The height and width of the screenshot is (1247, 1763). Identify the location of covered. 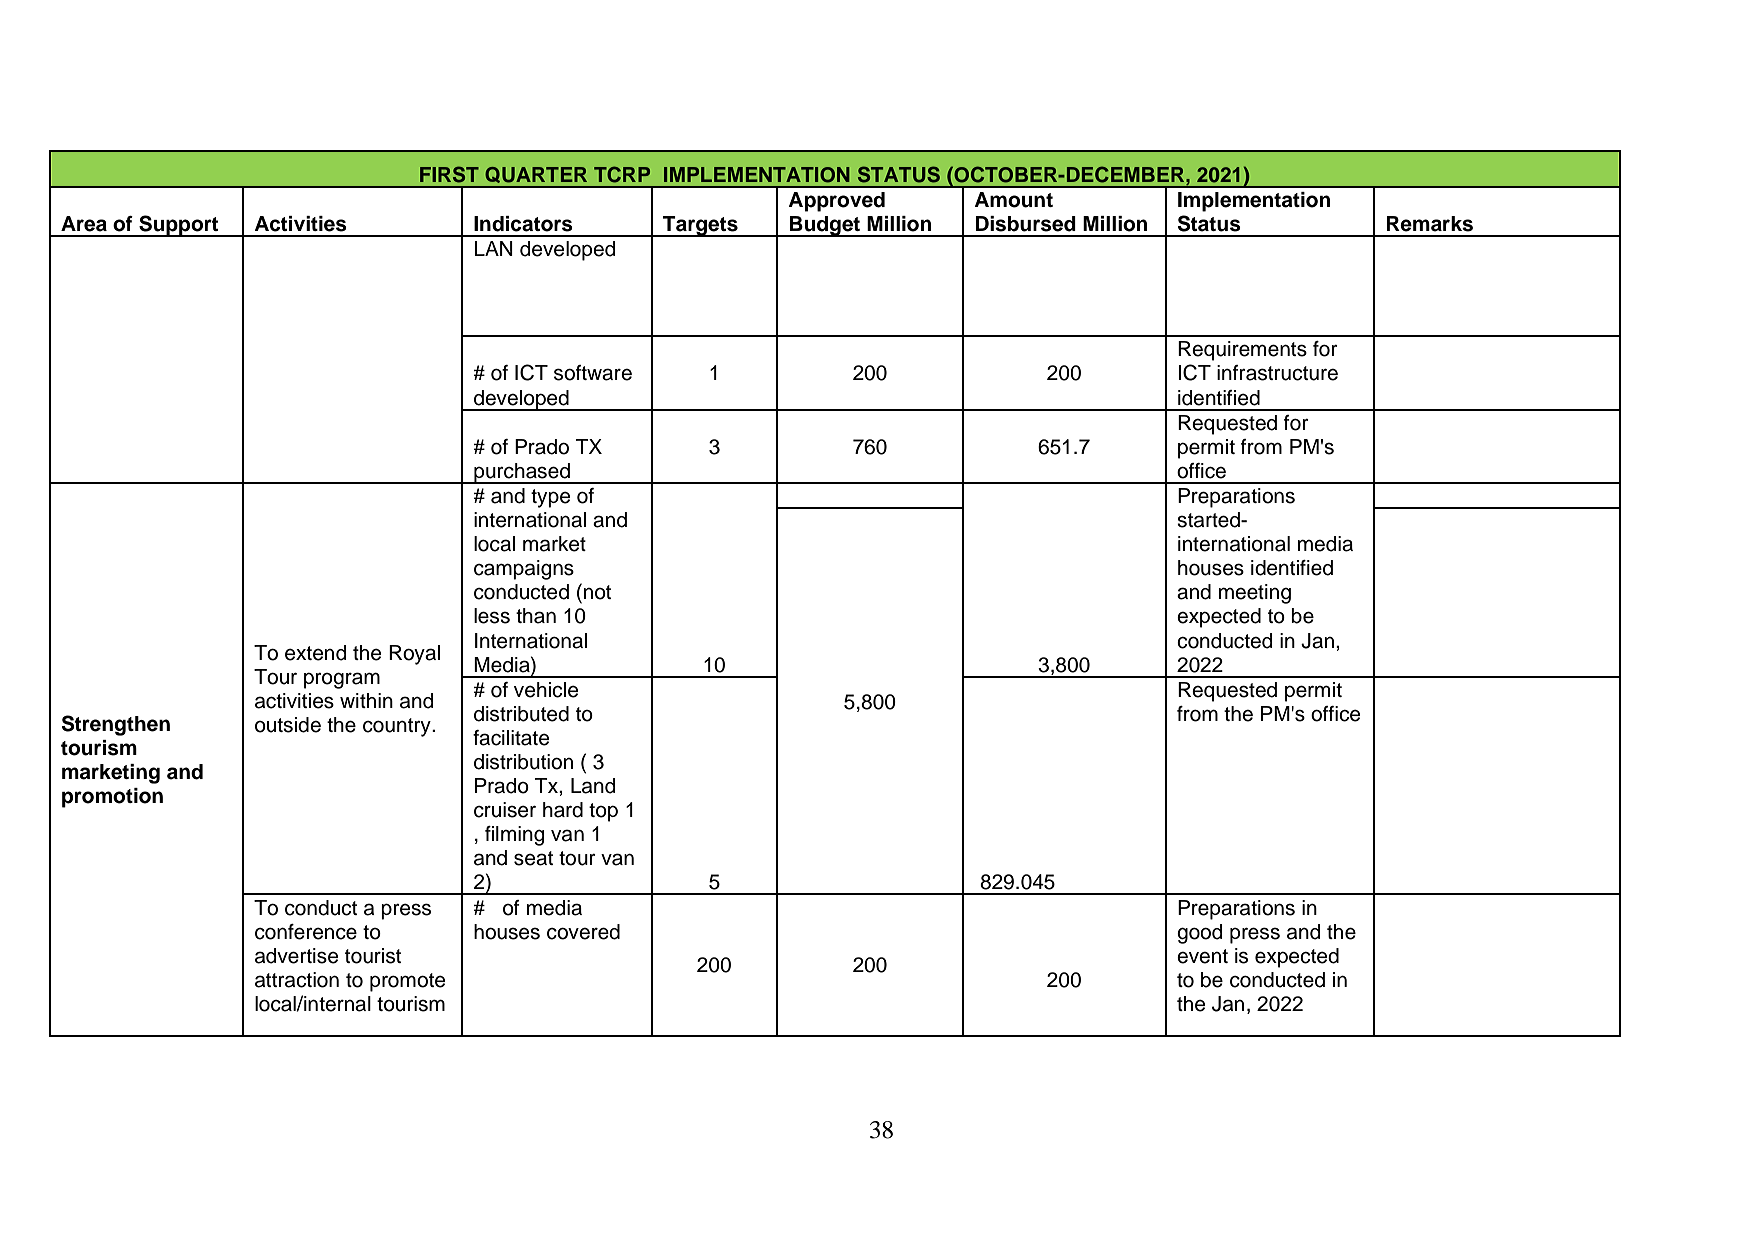
(583, 932).
